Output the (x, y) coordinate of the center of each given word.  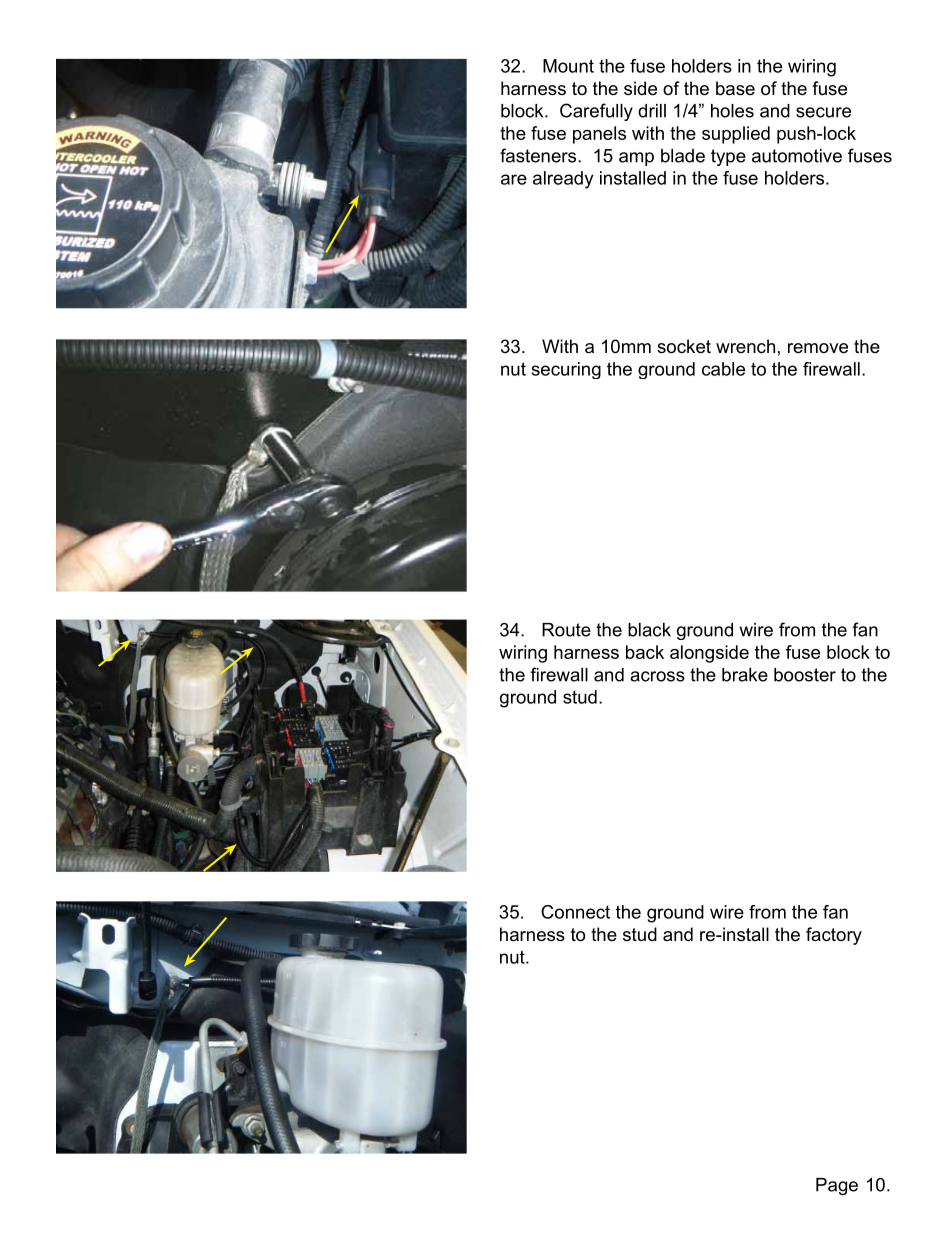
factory (834, 936)
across (657, 676)
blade (683, 156)
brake (745, 675)
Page (837, 1186)
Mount (568, 66)
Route (566, 630)
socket (684, 346)
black (649, 630)
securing (566, 370)
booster (805, 675)
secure (823, 112)
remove (818, 348)
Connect (575, 912)
